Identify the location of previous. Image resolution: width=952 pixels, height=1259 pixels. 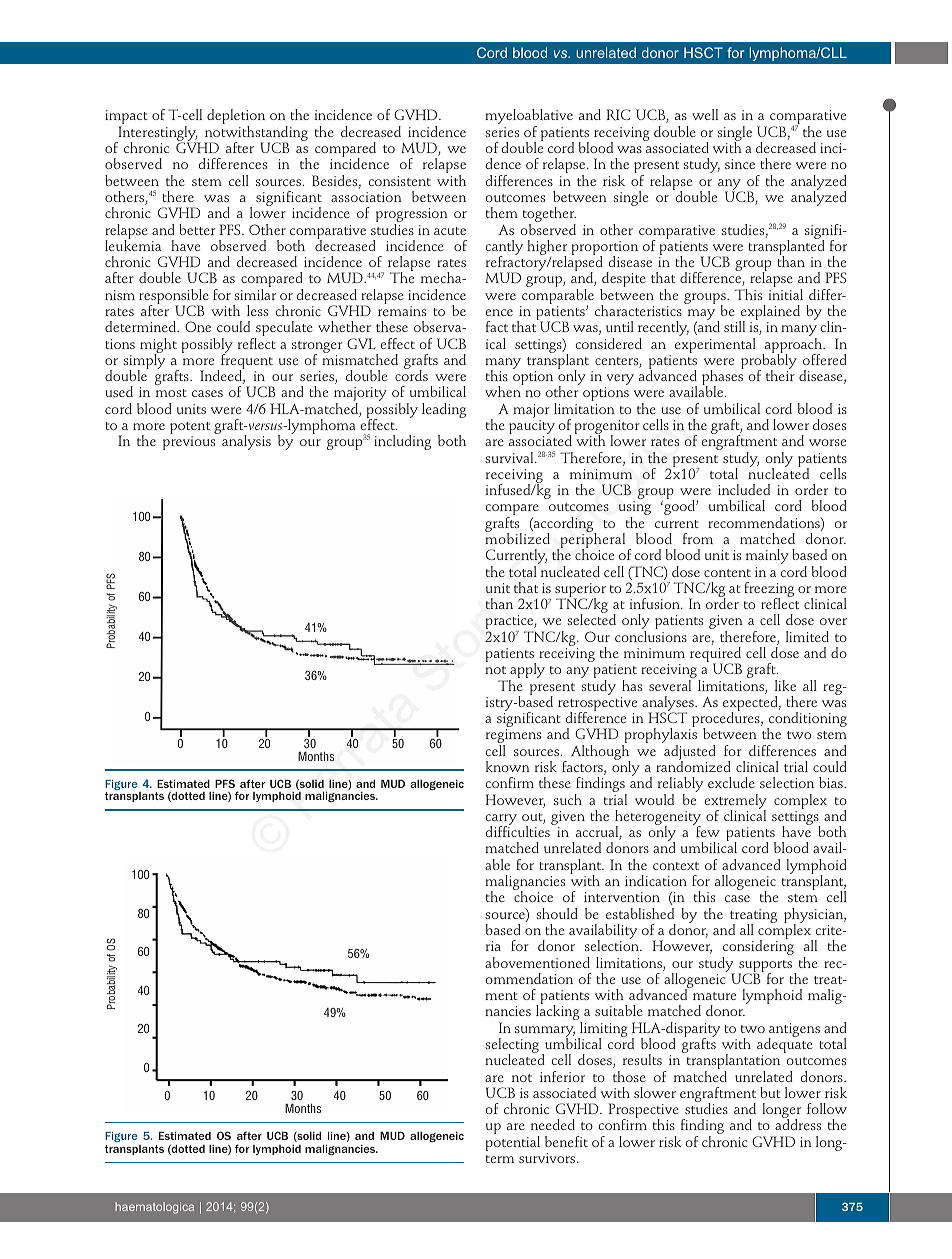
(189, 443).
